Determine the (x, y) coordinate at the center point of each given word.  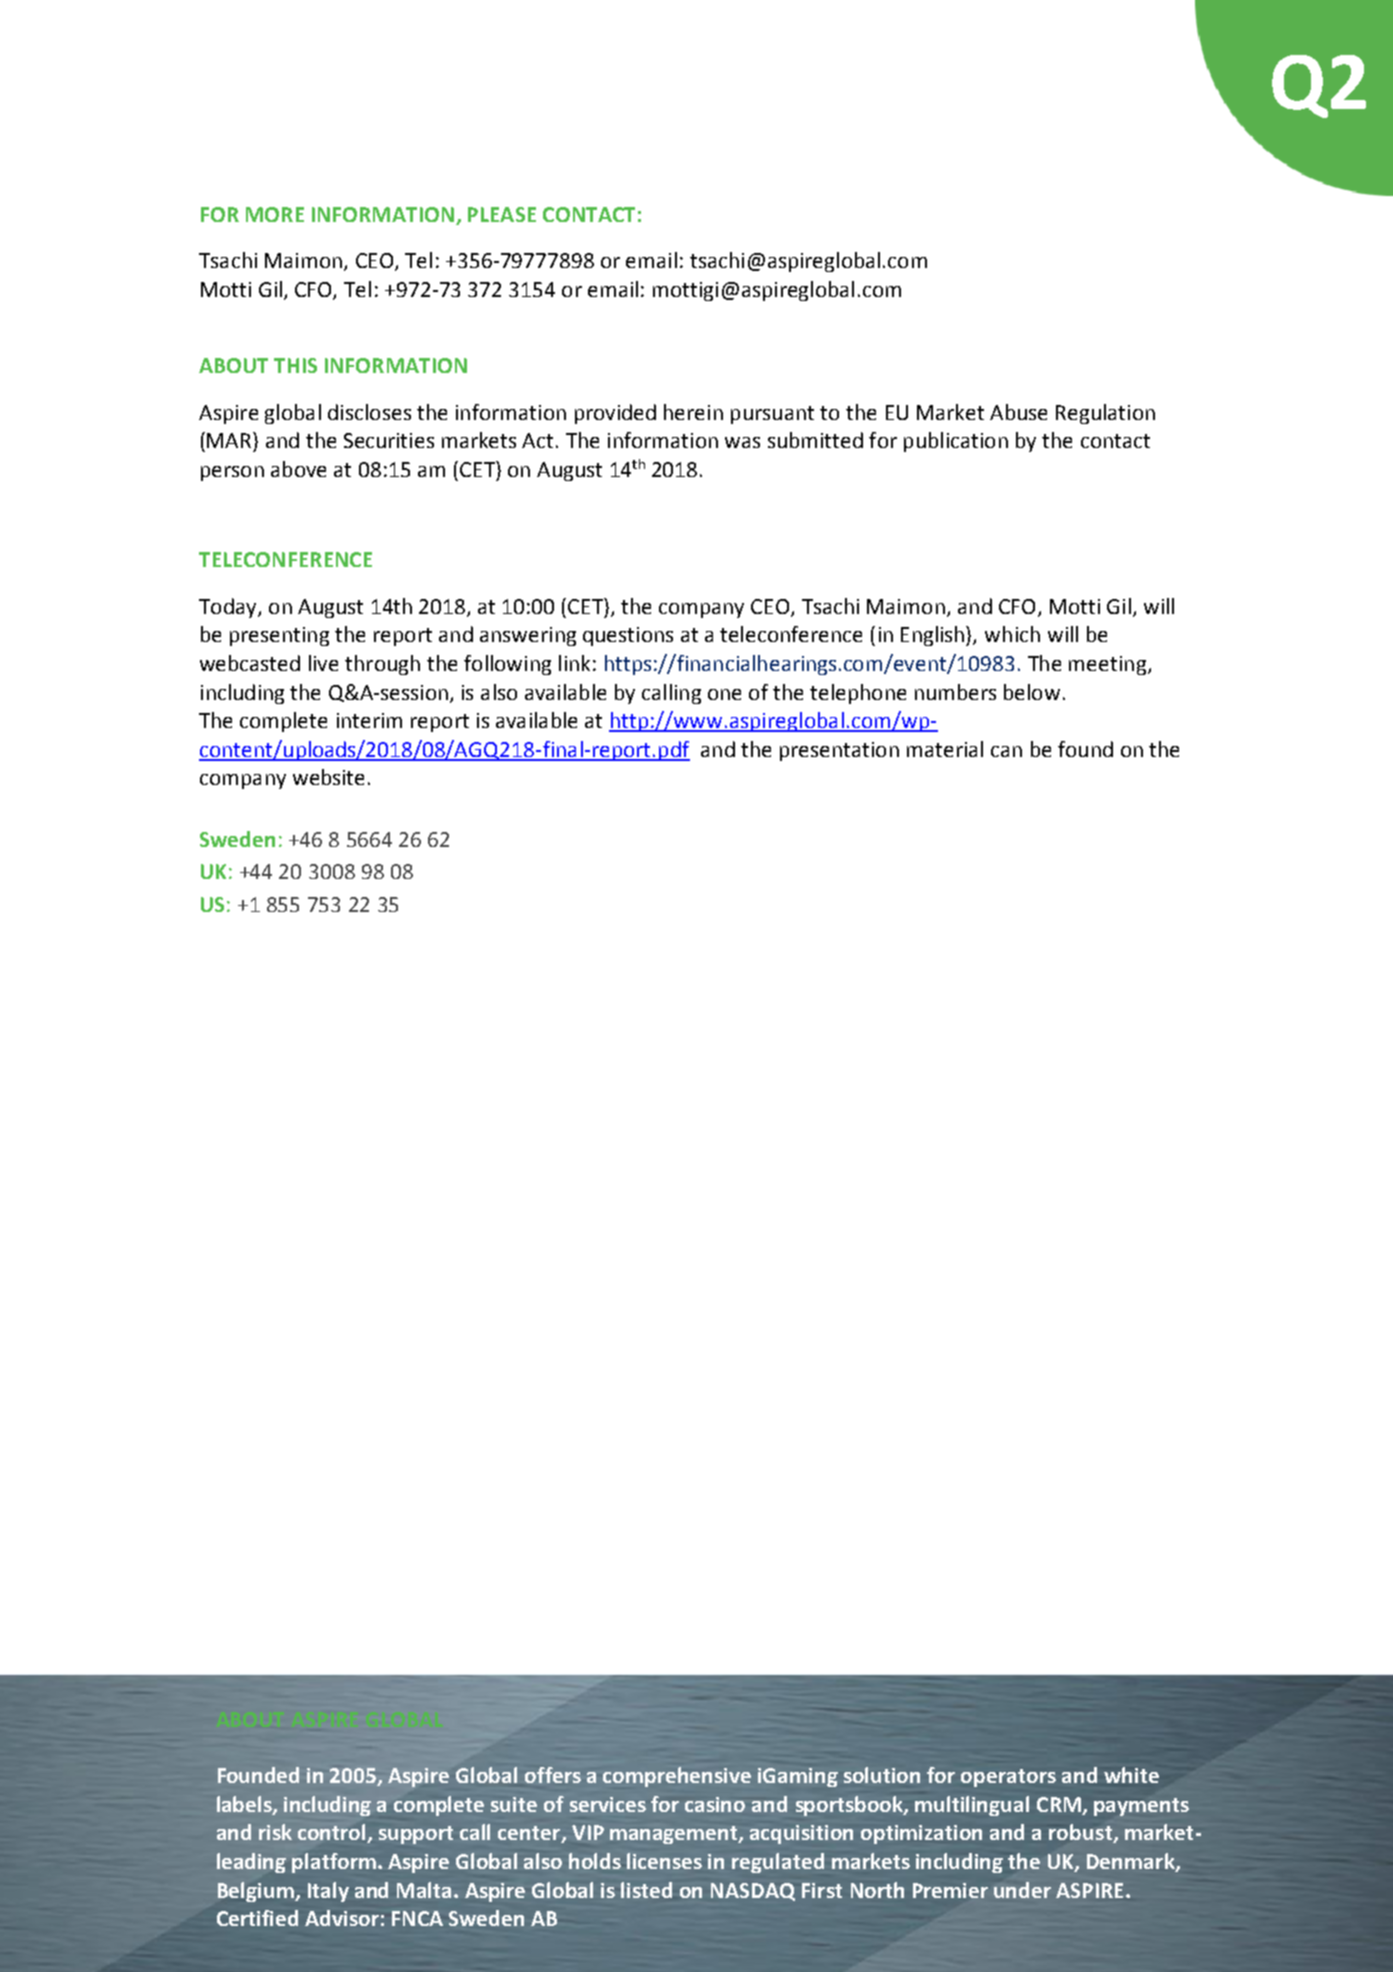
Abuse (1018, 412)
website (328, 777)
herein (693, 412)
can (1006, 751)
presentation (839, 751)
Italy (328, 1892)
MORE (275, 214)
